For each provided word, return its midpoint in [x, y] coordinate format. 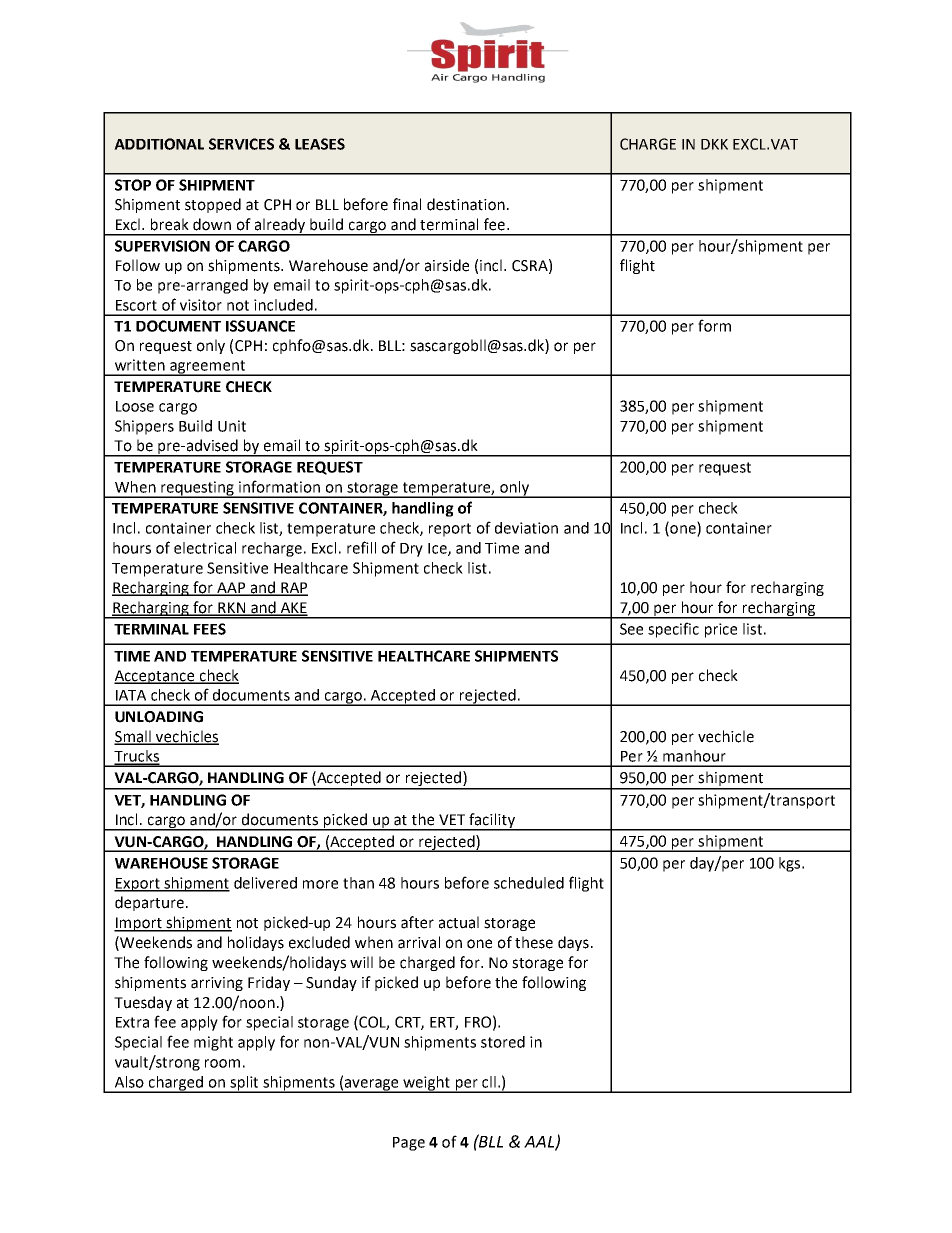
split [244, 1084]
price [721, 630]
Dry [411, 550]
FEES [210, 629]
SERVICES [241, 144]
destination [466, 204]
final [407, 204]
